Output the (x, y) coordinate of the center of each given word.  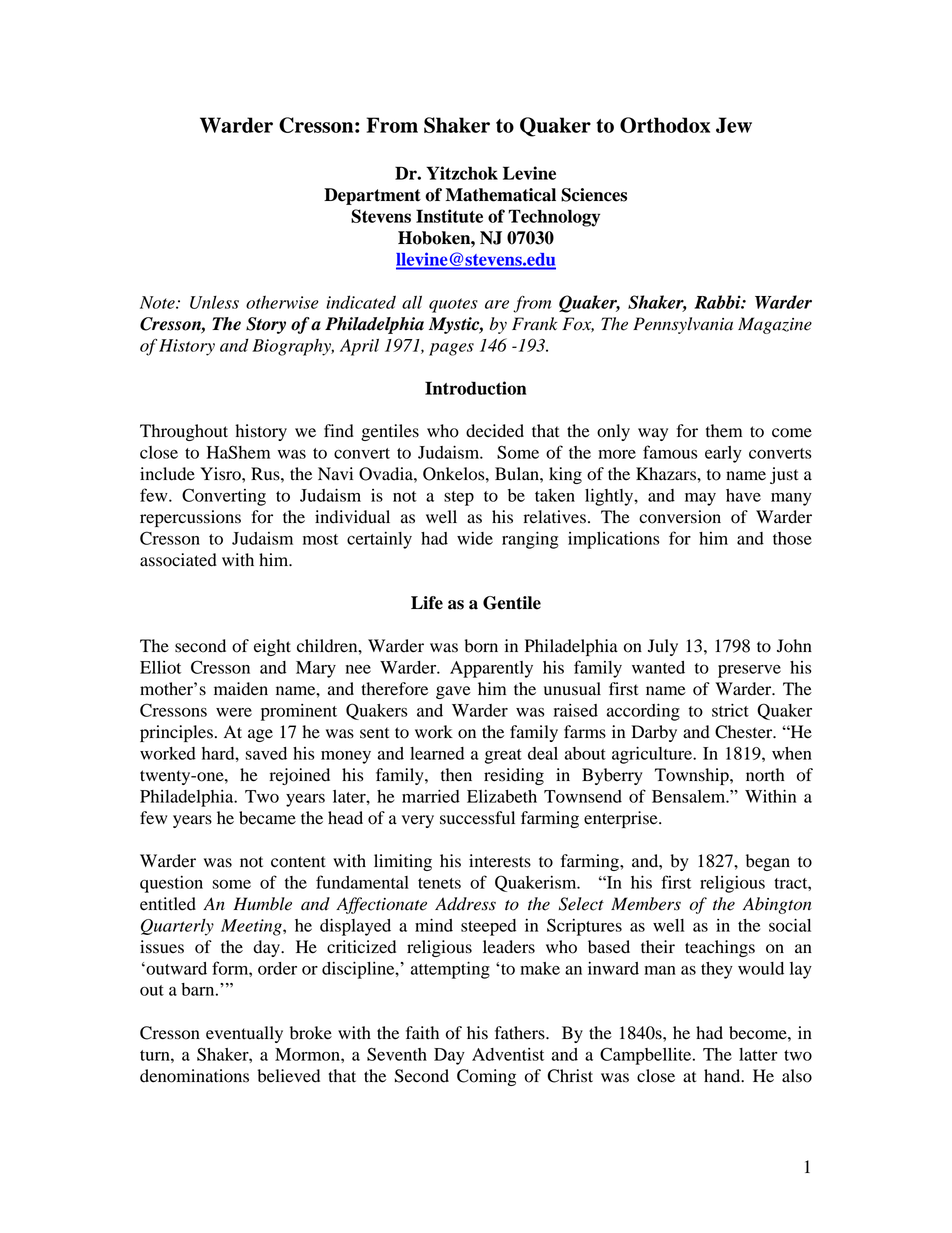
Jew (734, 125)
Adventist (508, 1054)
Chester (745, 732)
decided (495, 431)
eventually (244, 1034)
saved (266, 753)
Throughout (184, 432)
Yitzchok (462, 173)
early (723, 454)
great (503, 756)
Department (372, 196)
